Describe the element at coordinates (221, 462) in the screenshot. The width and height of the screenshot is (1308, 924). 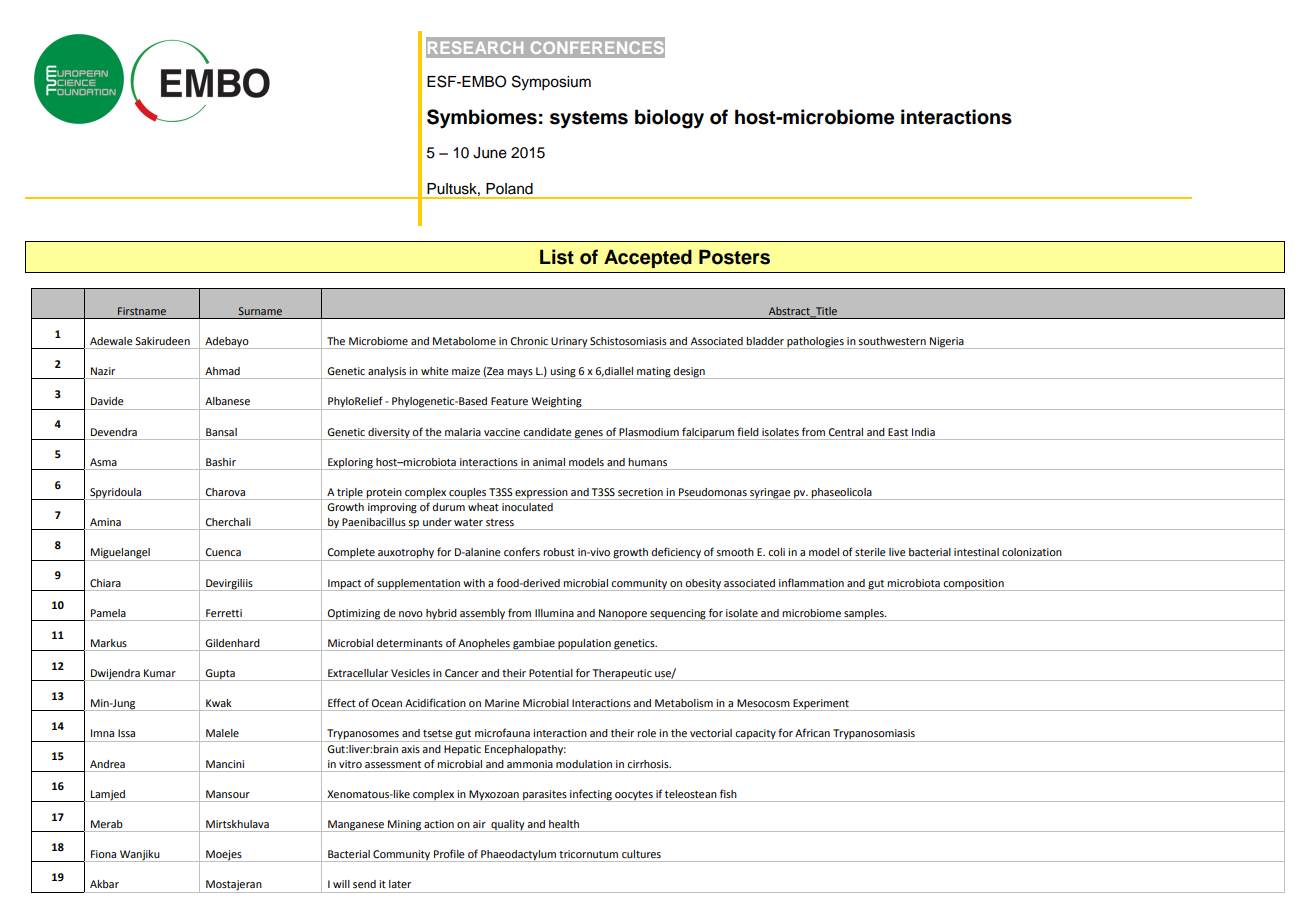
I see `Bashir` at that location.
